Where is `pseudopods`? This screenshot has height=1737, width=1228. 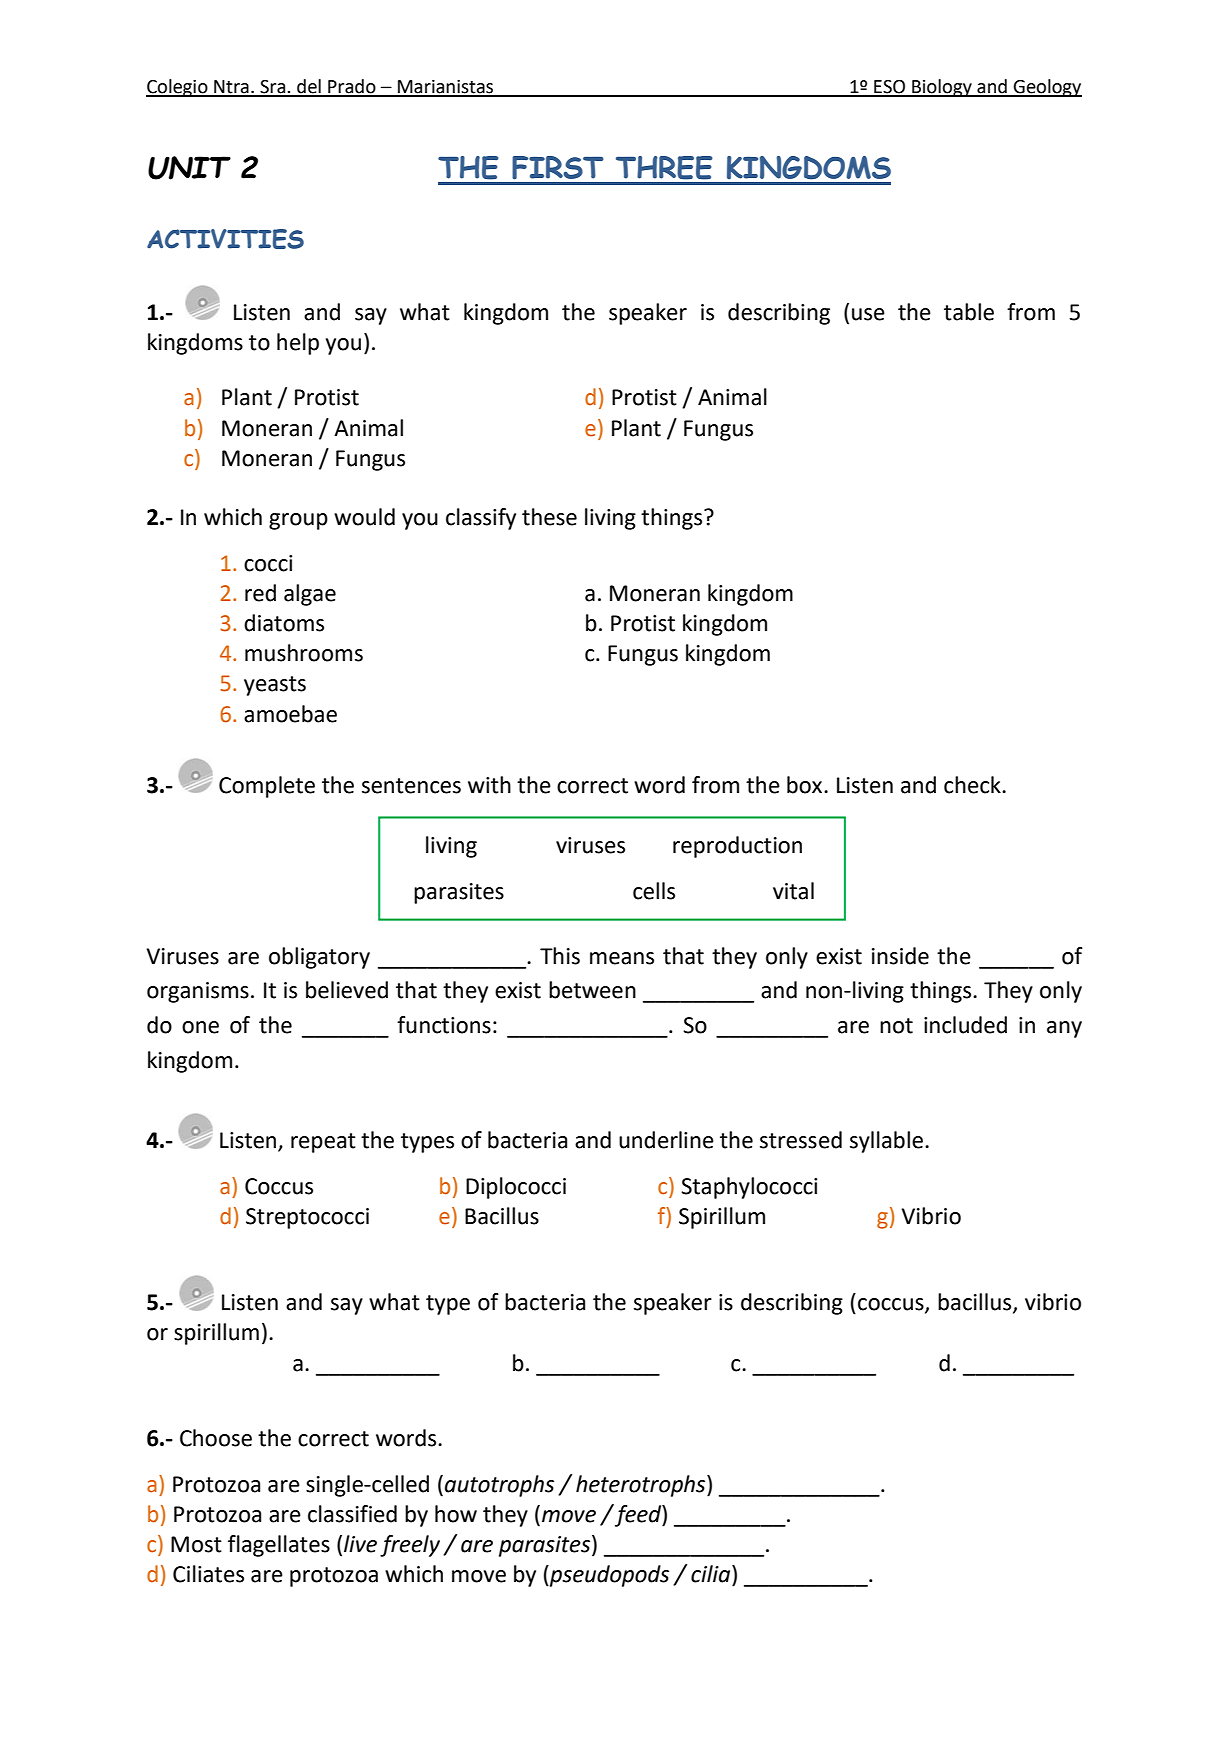 pseudopods is located at coordinates (608, 1576).
